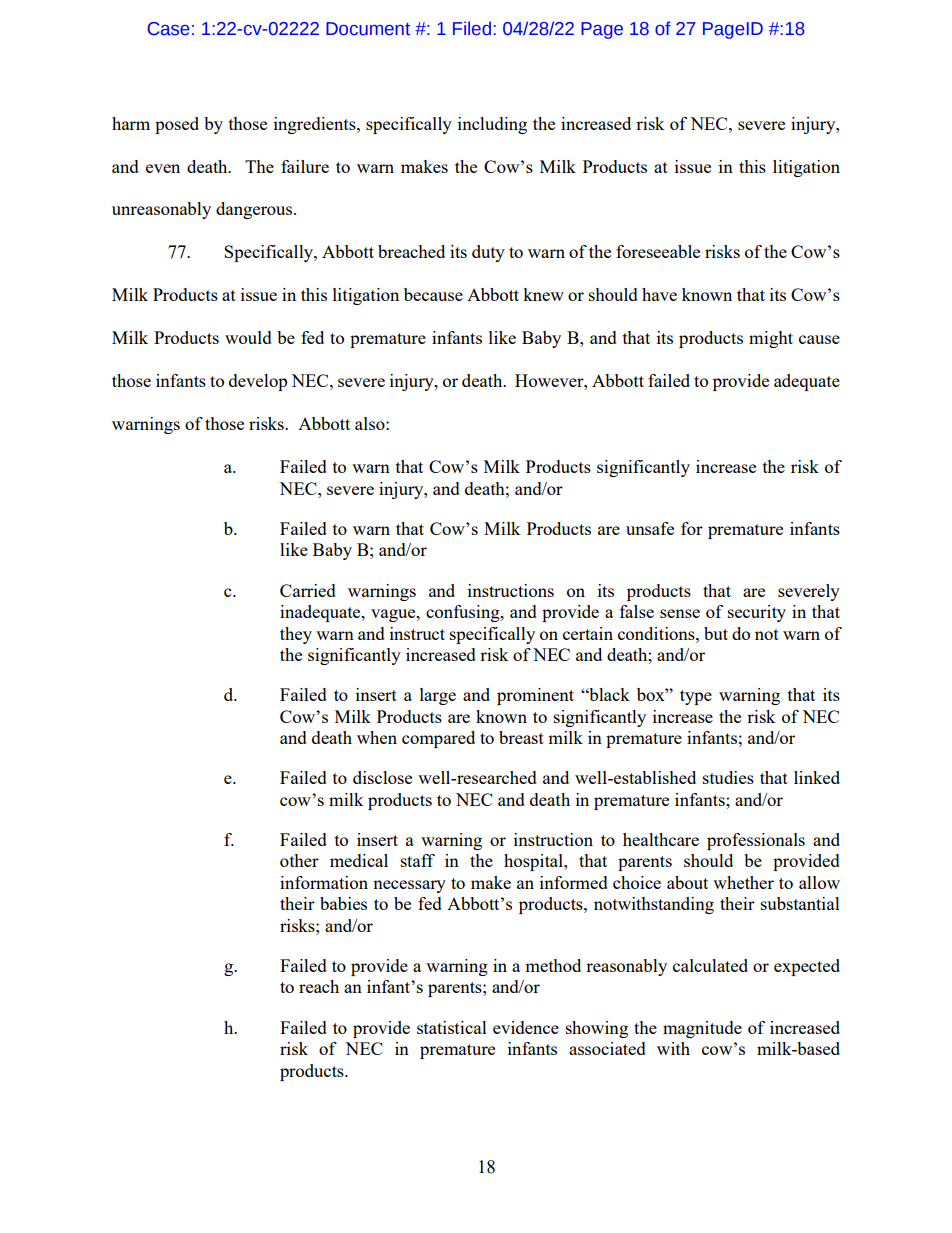 The height and width of the screenshot is (1233, 952). Describe the element at coordinates (492, 125) in the screenshot. I see `including` at that location.
